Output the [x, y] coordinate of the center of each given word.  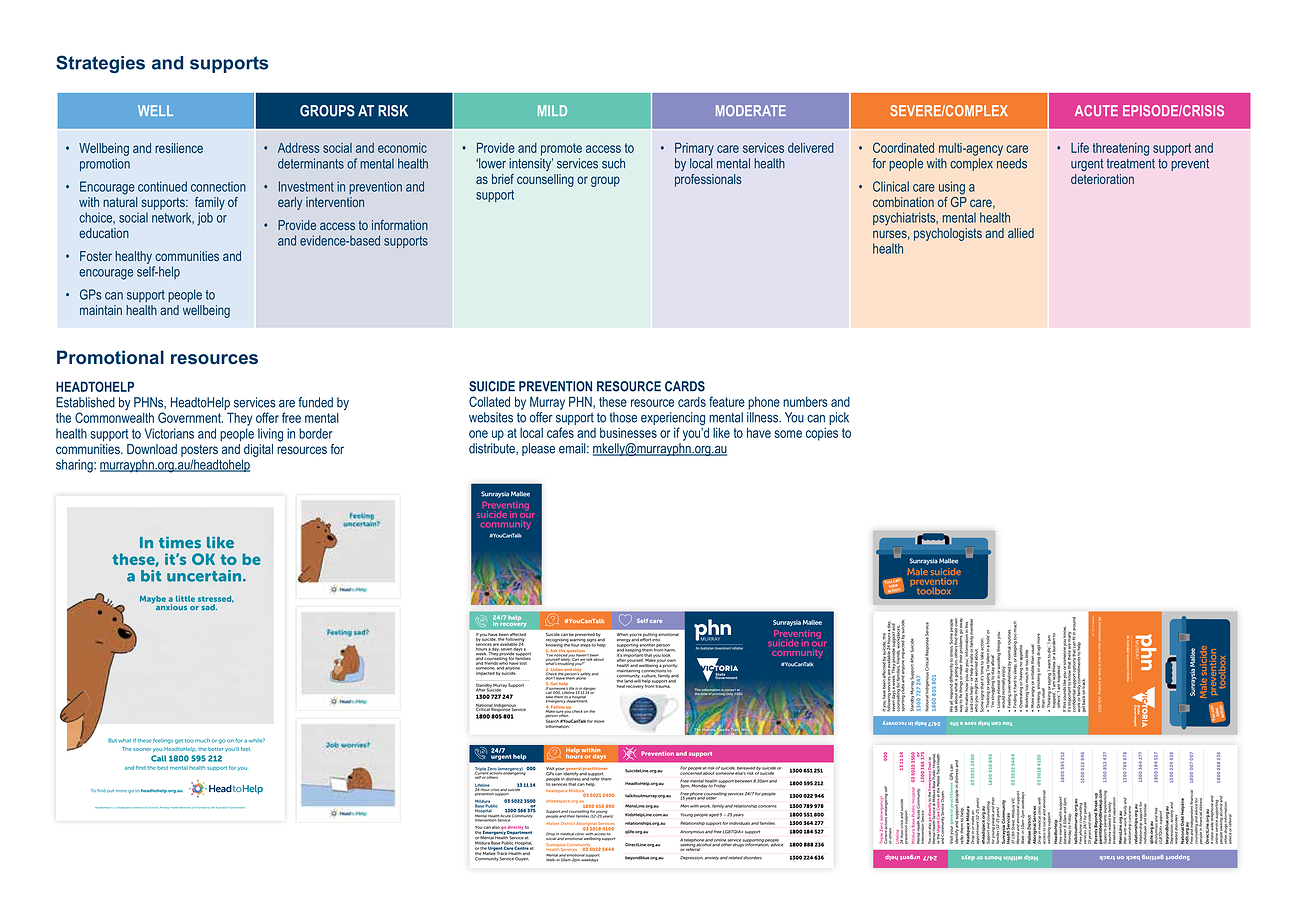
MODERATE [751, 110]
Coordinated [903, 147]
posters [199, 450]
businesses [628, 433]
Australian [222, 807]
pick [839, 418]
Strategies [100, 64]
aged [714, 815]
